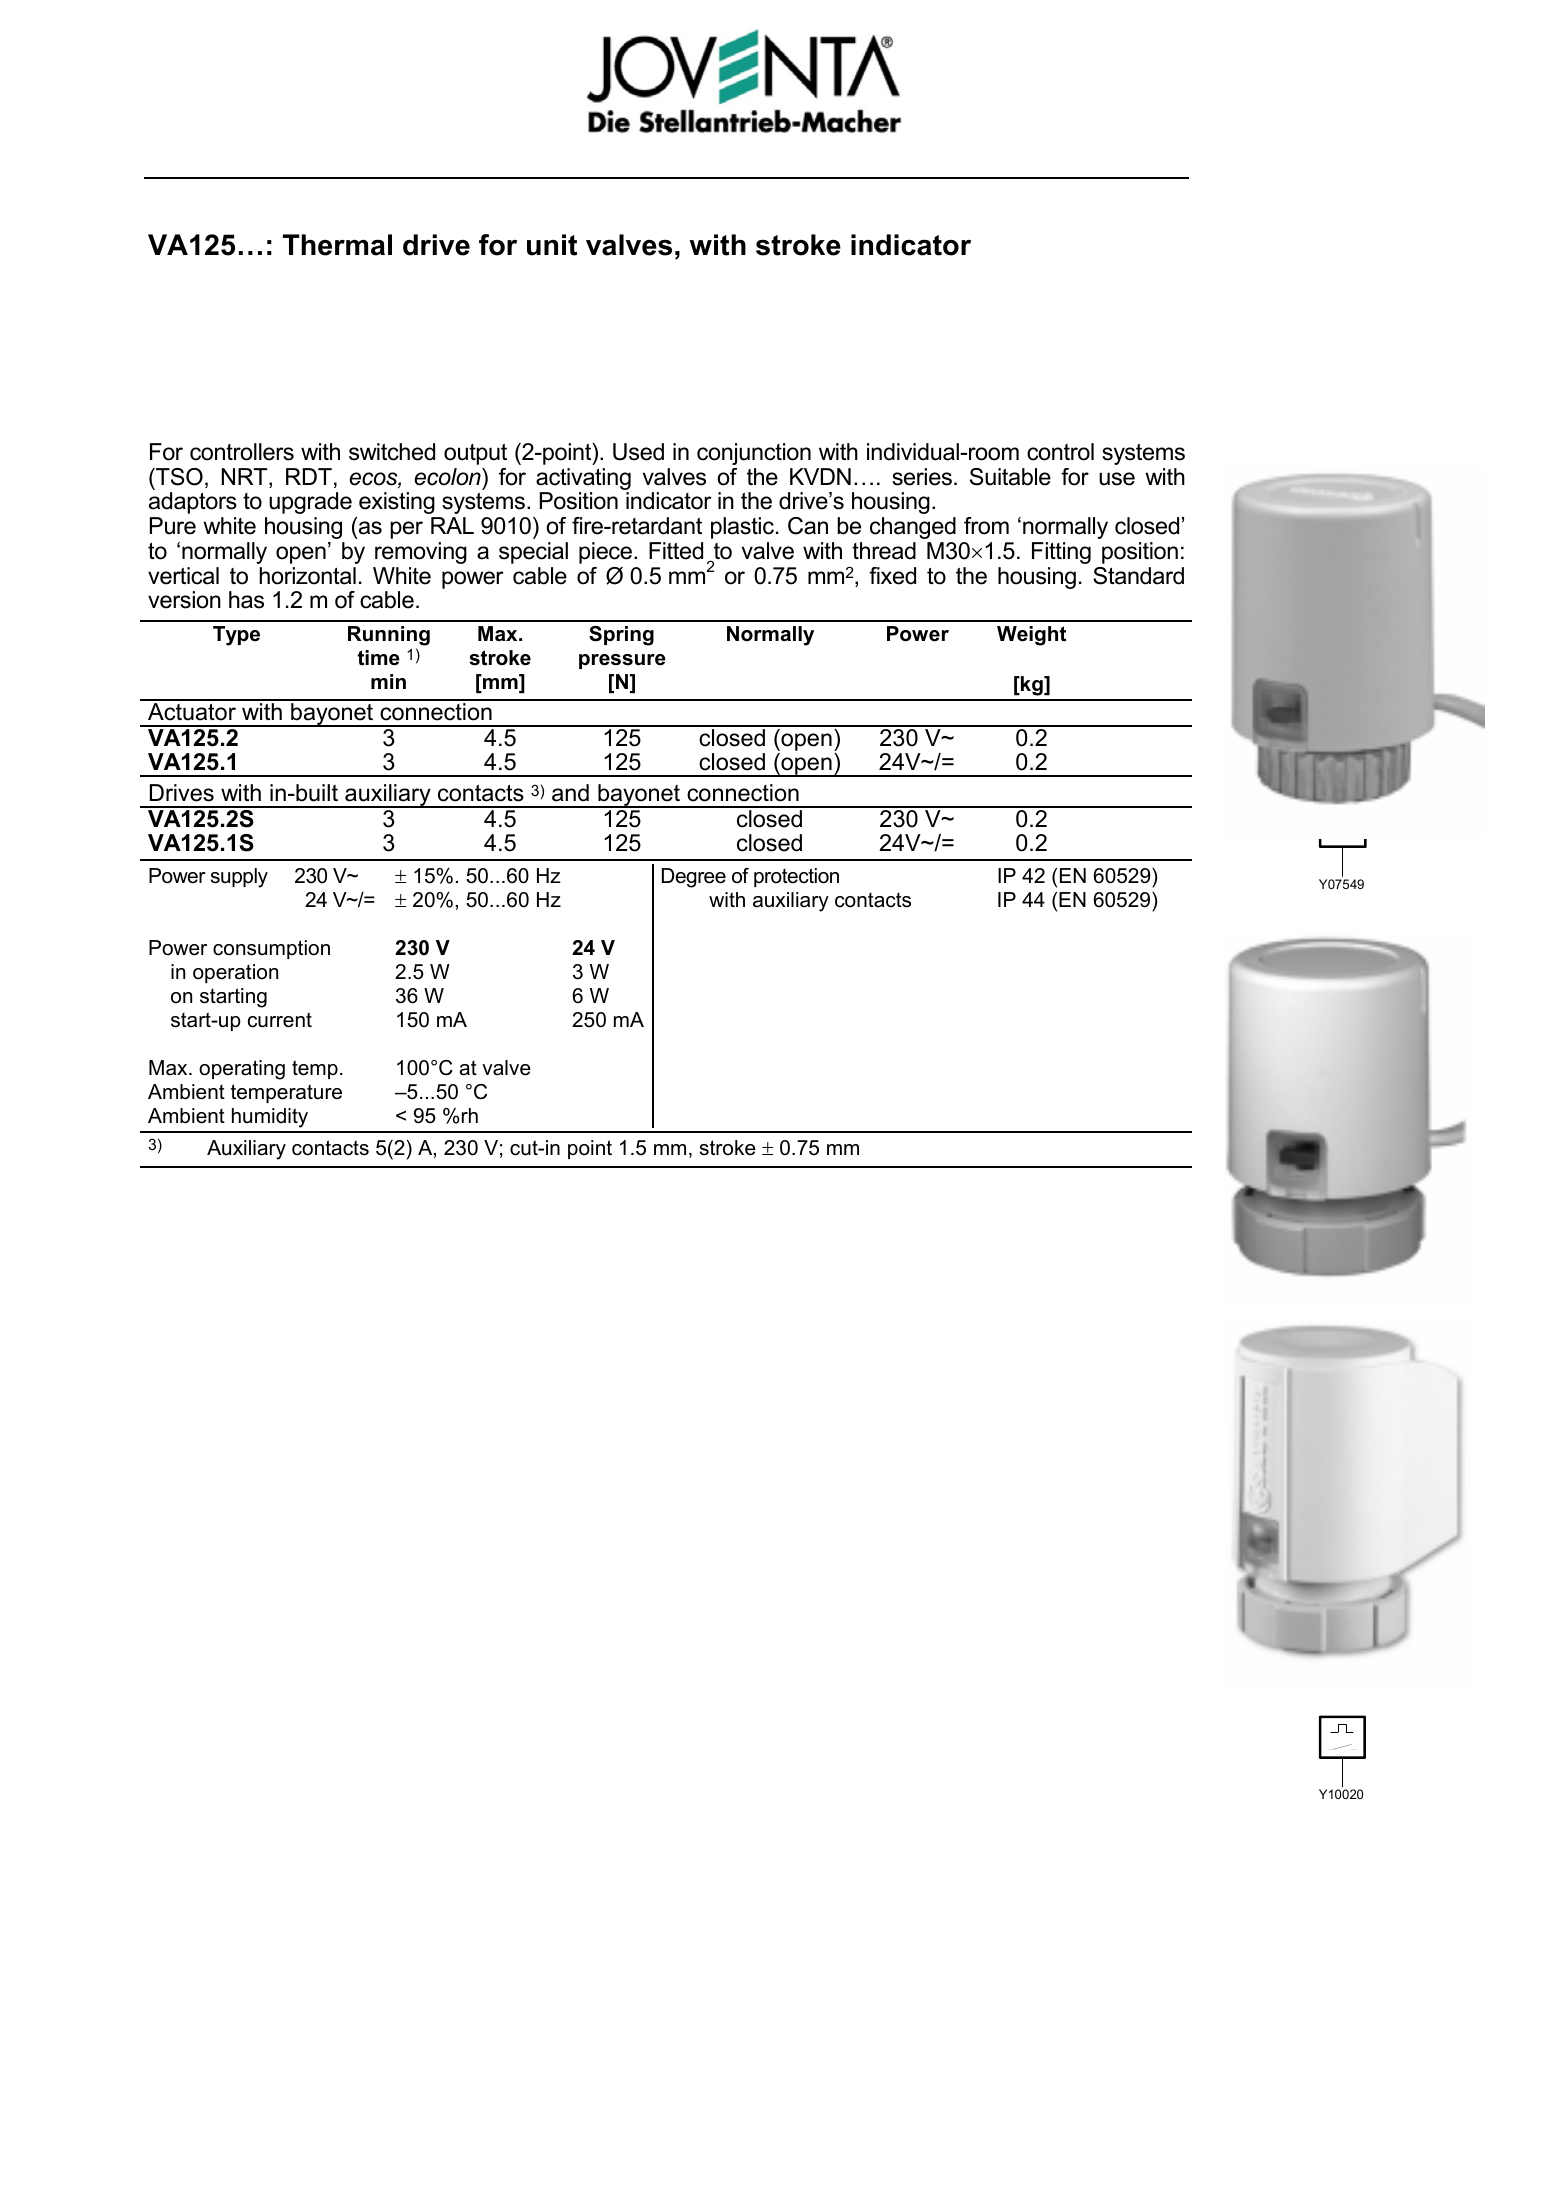 The height and width of the page is (2200, 1555). I want to click on Fitted, so click(676, 551).
